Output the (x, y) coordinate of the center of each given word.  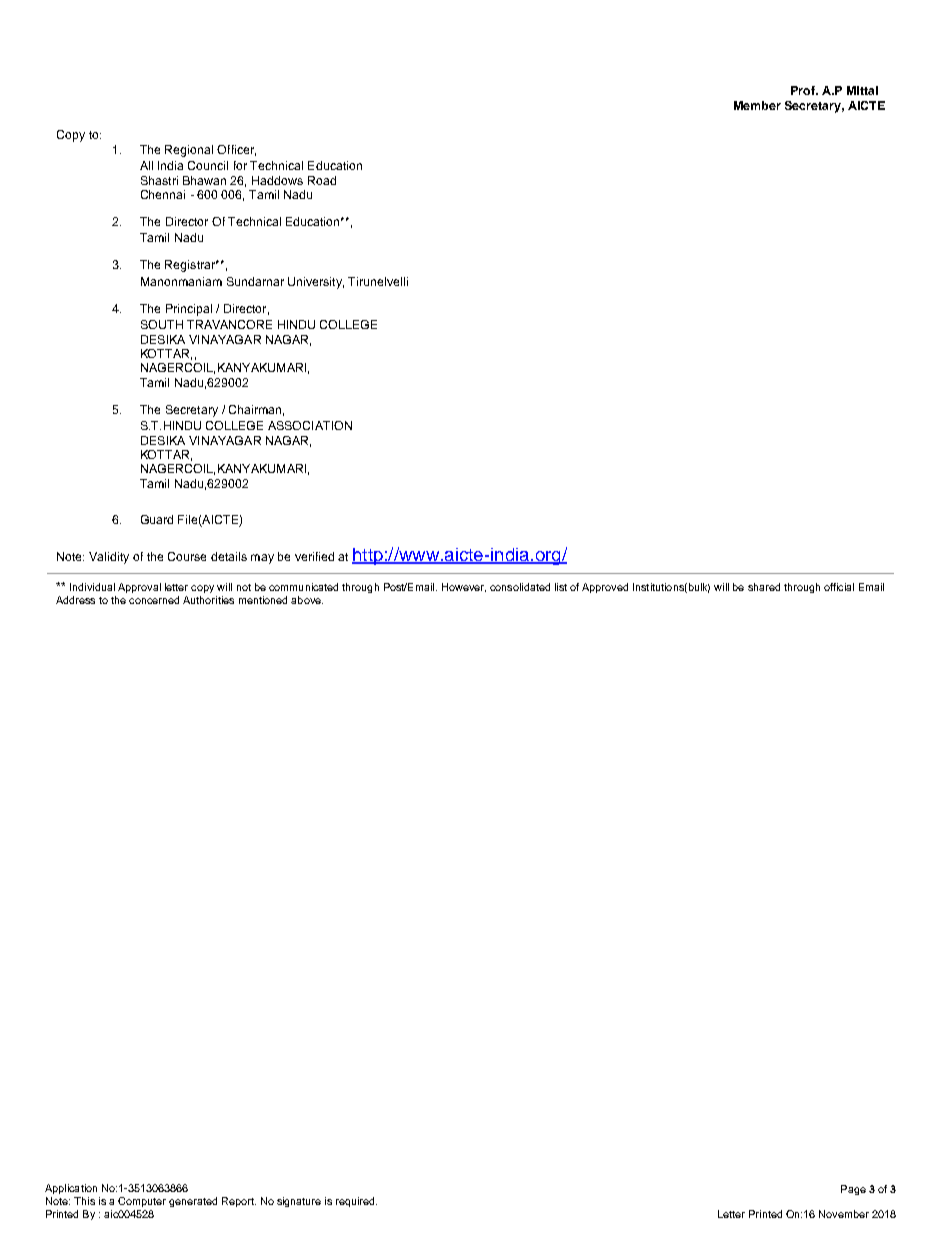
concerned (154, 600)
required (356, 1202)
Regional (189, 151)
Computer (142, 1202)
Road (322, 180)
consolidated (520, 587)
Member (757, 105)
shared (764, 587)
